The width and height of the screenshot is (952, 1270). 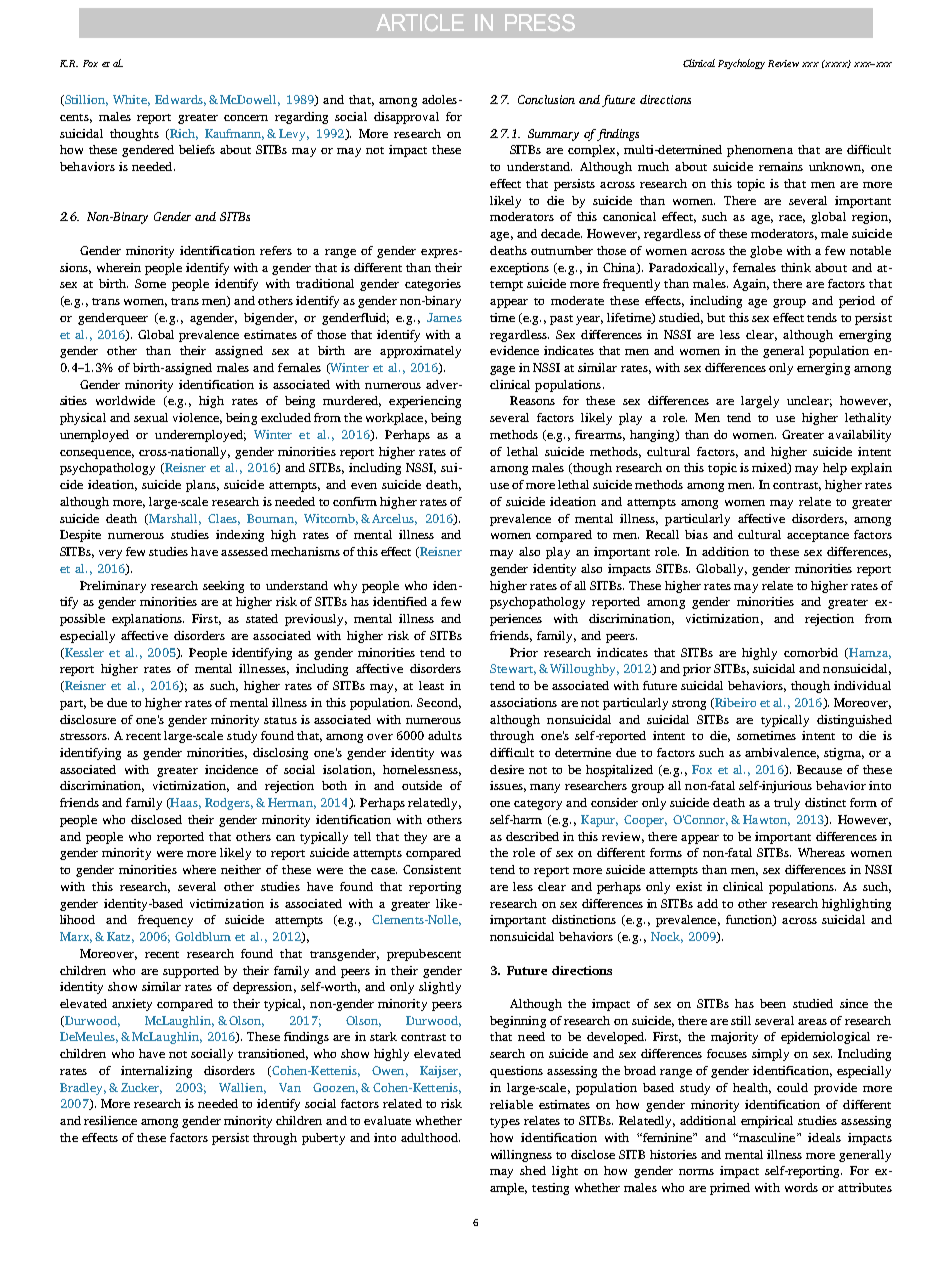 What do you see at coordinates (197, 149) in the screenshot?
I see `beliefs` at bounding box center [197, 149].
